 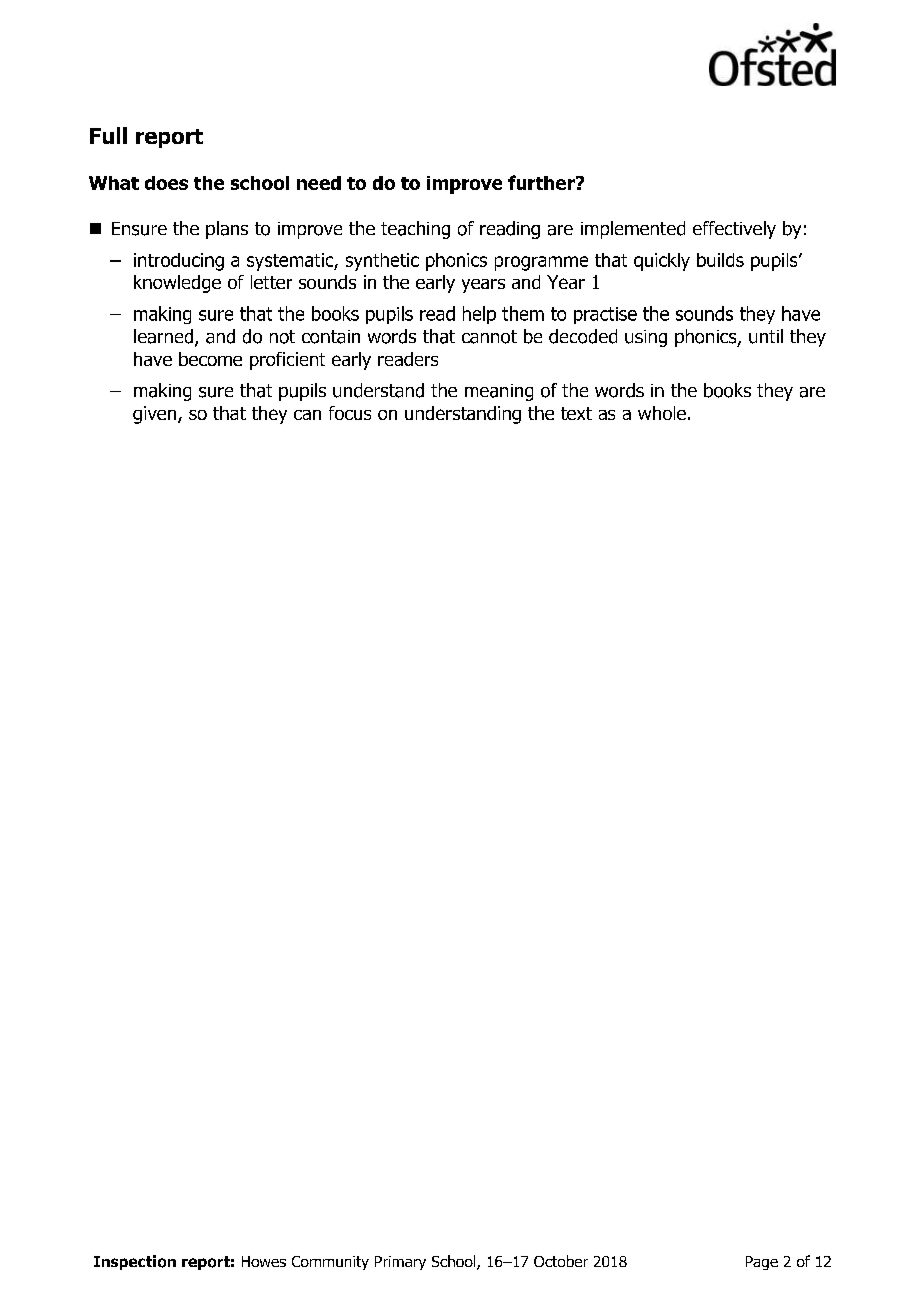 I want to click on does, so click(x=166, y=183).
